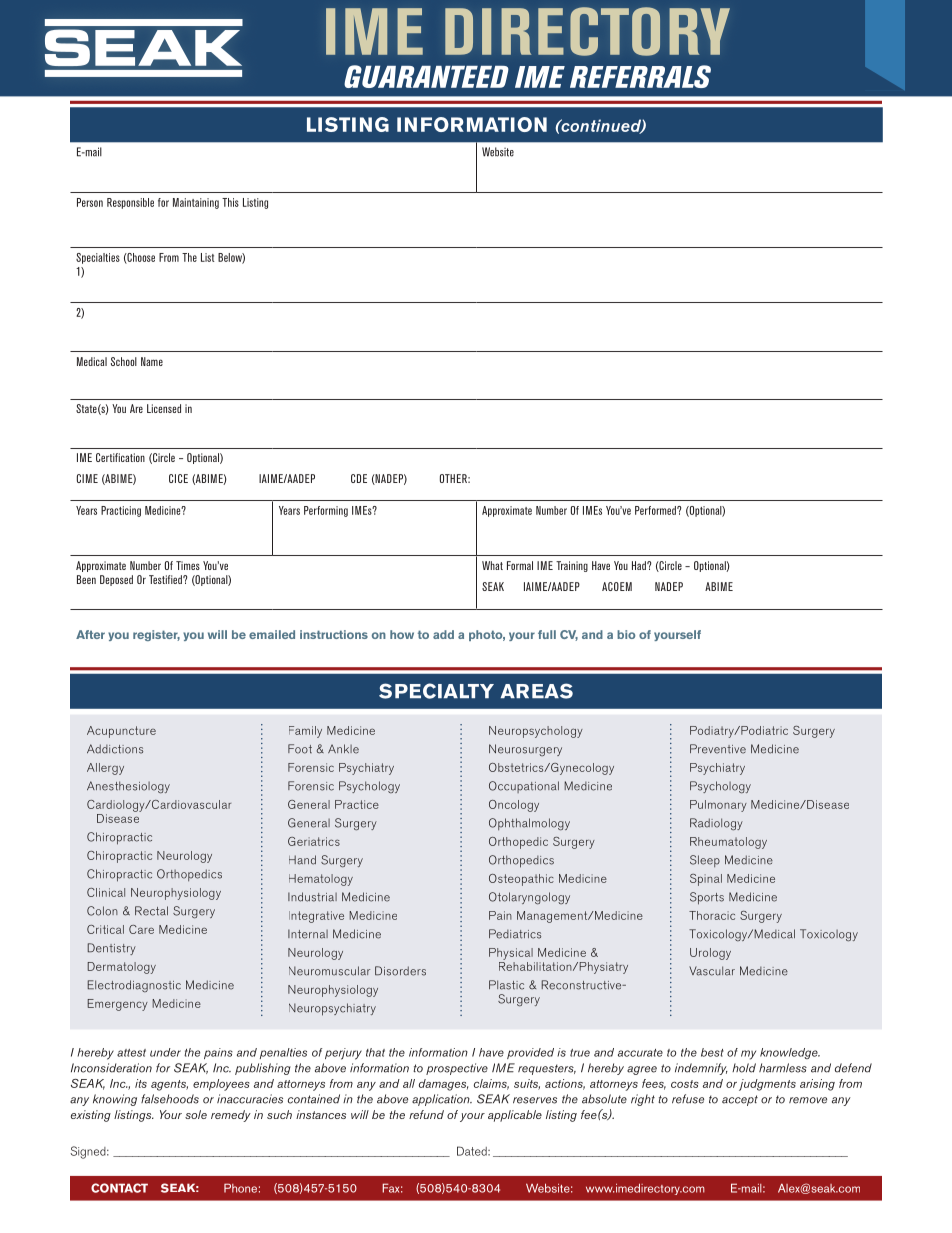  What do you see at coordinates (196, 1114) in the screenshot?
I see `sole` at bounding box center [196, 1114].
